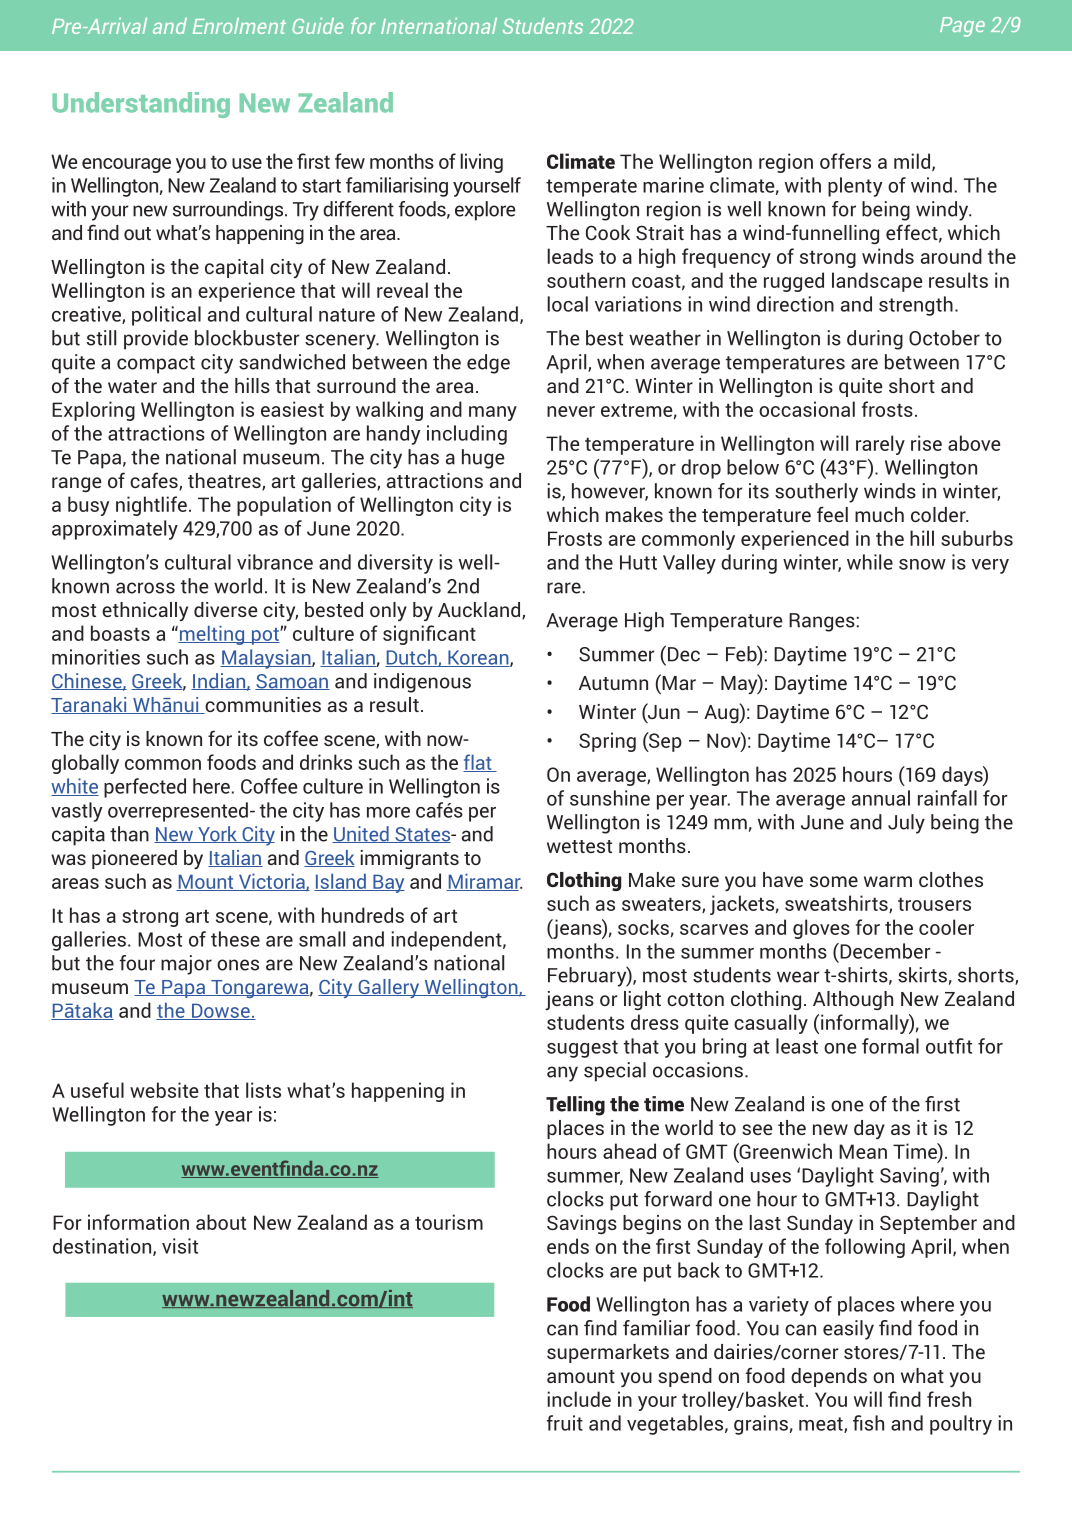 The height and width of the page is (1516, 1072). I want to click on Understanding, so click(141, 105).
